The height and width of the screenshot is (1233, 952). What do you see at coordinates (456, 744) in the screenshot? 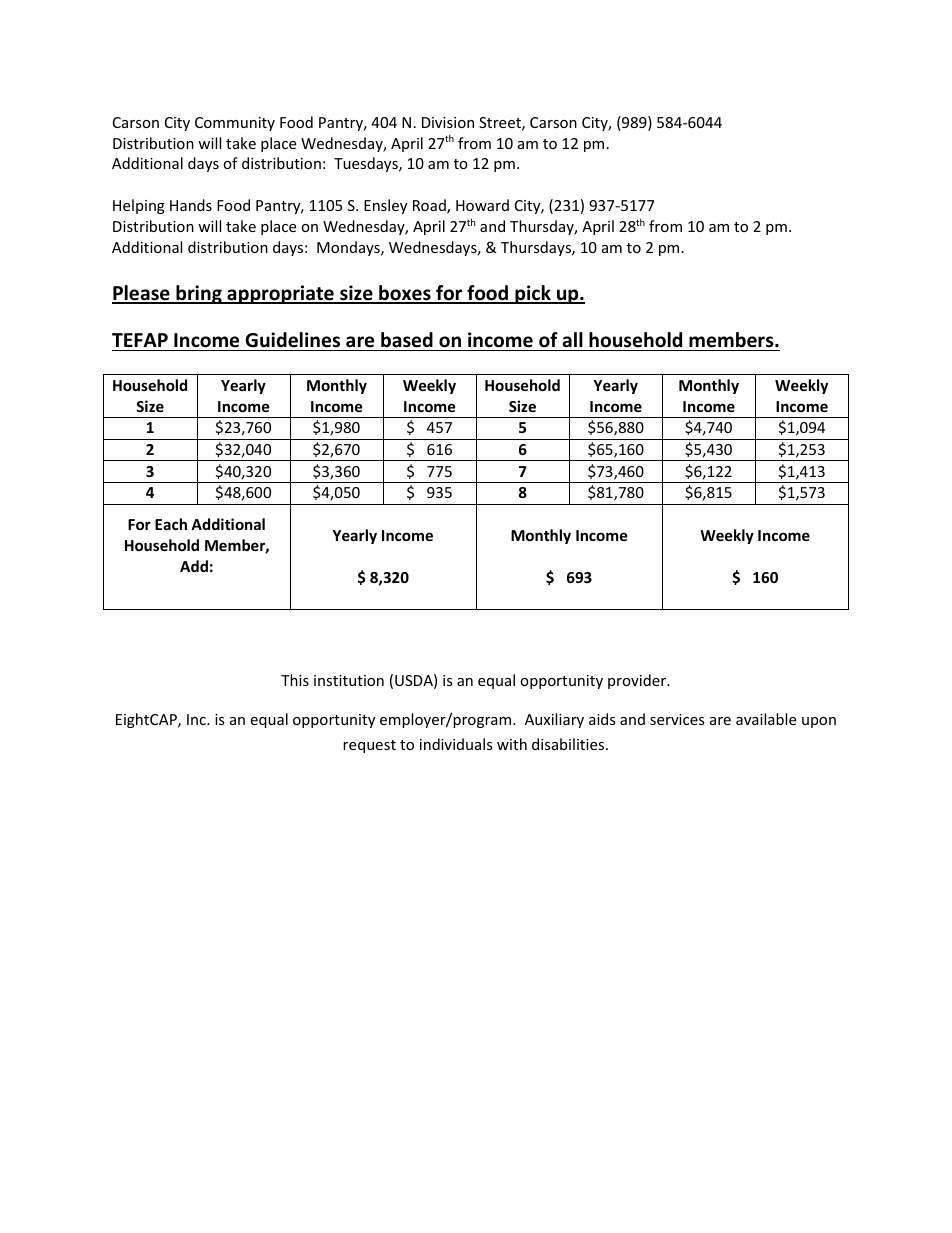
I see `individuals` at bounding box center [456, 744].
